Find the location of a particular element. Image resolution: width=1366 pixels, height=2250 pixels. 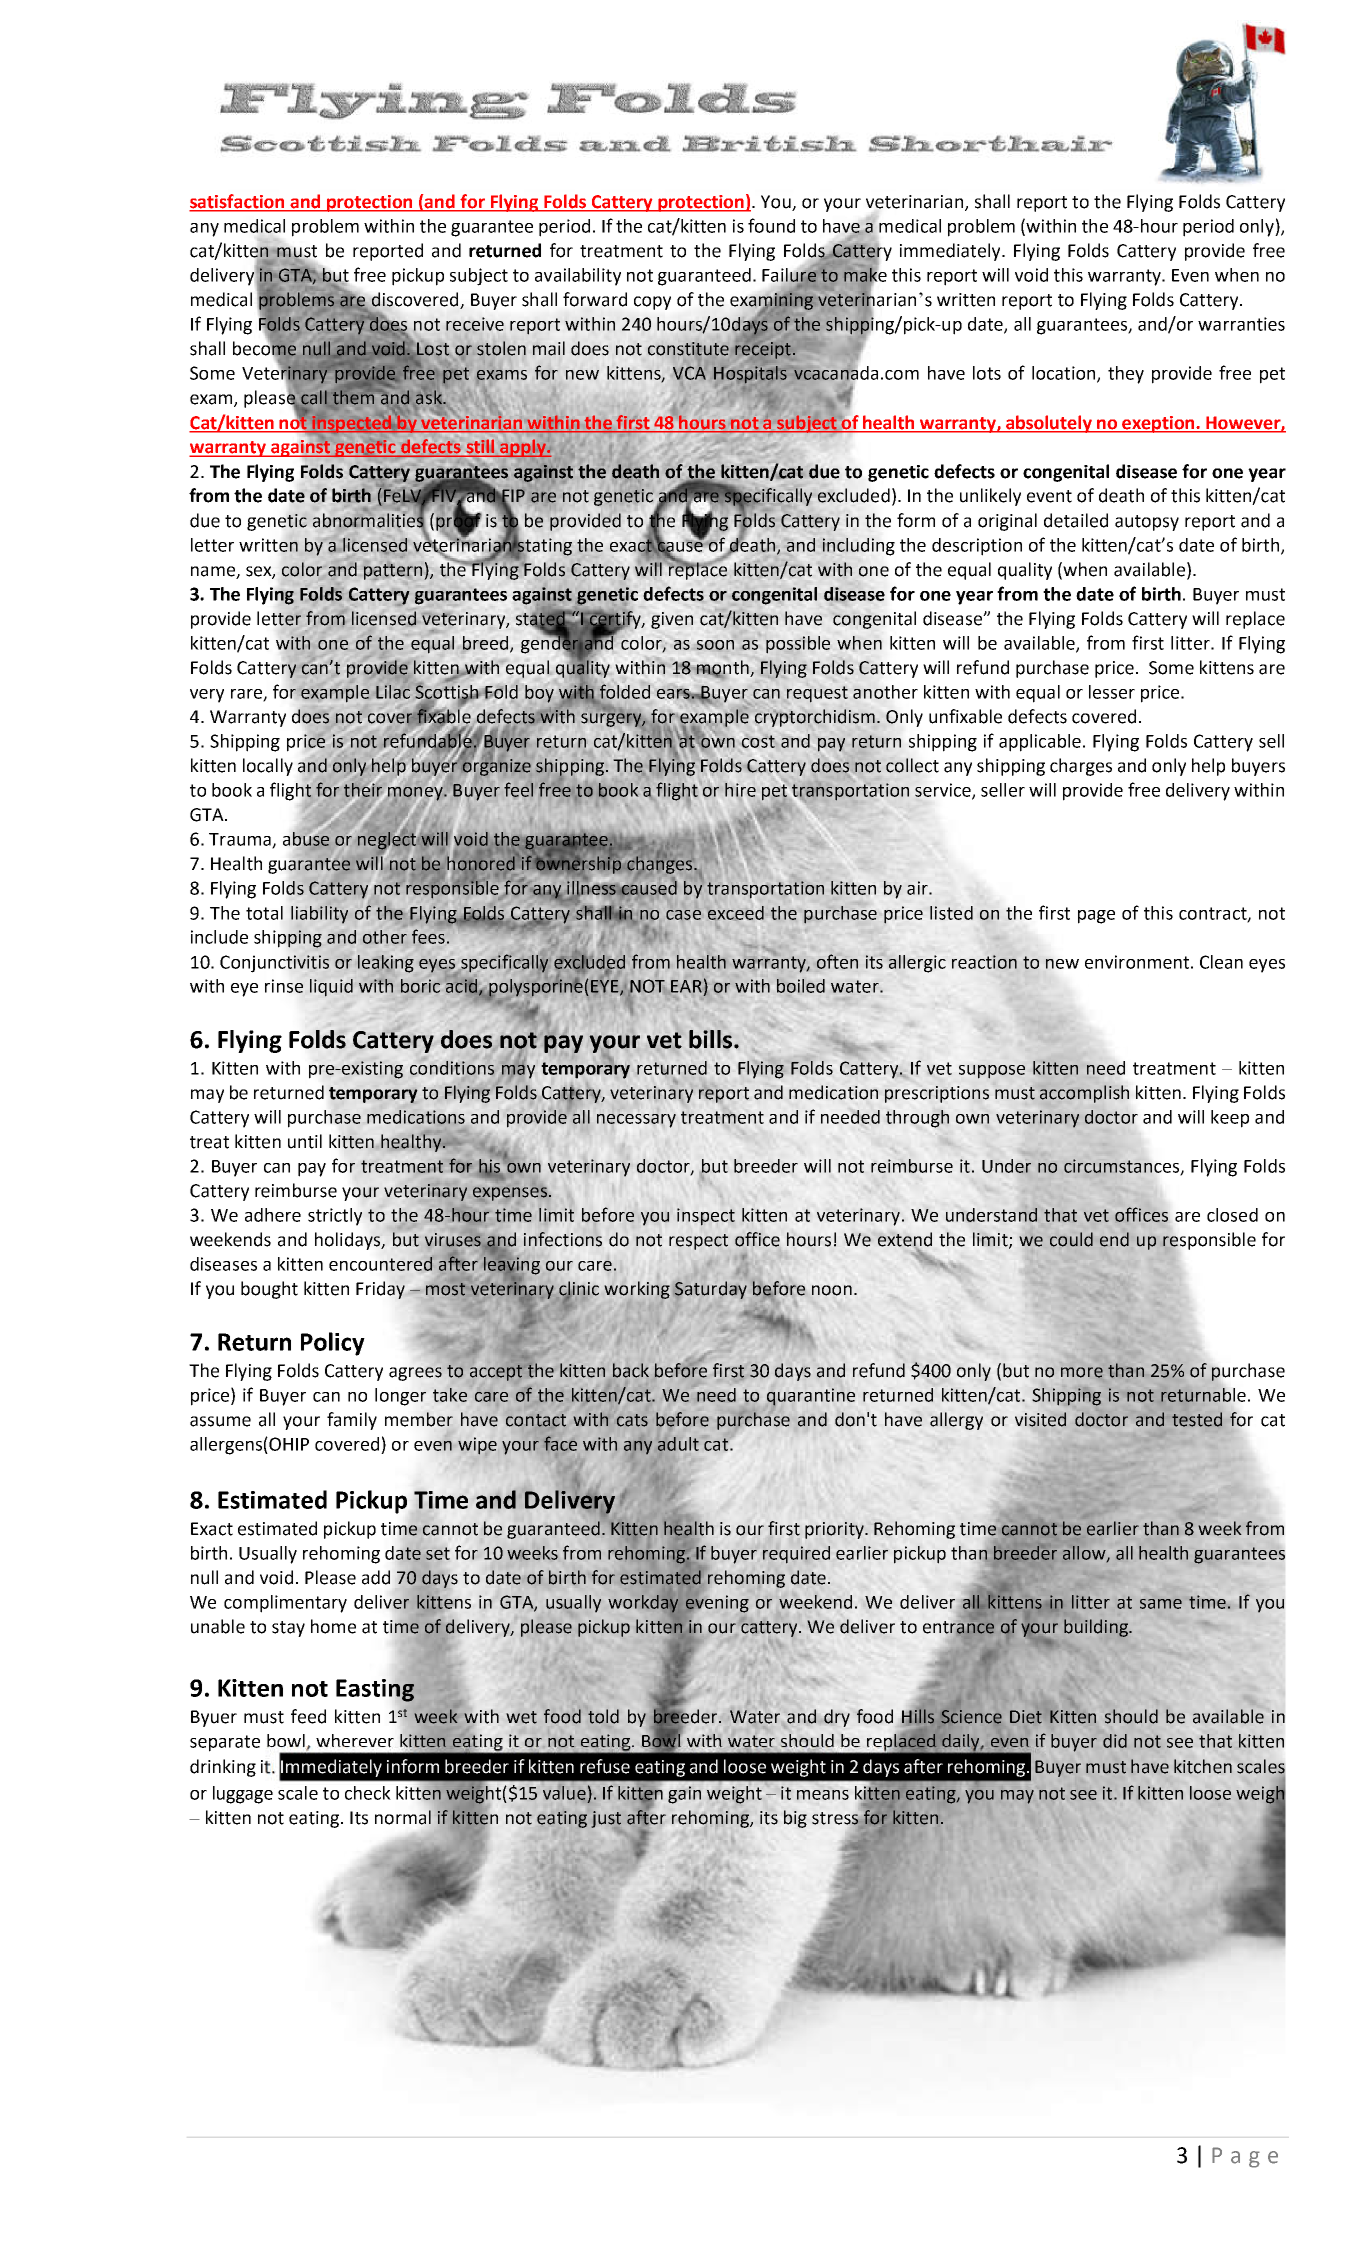

found is located at coordinates (771, 225).
